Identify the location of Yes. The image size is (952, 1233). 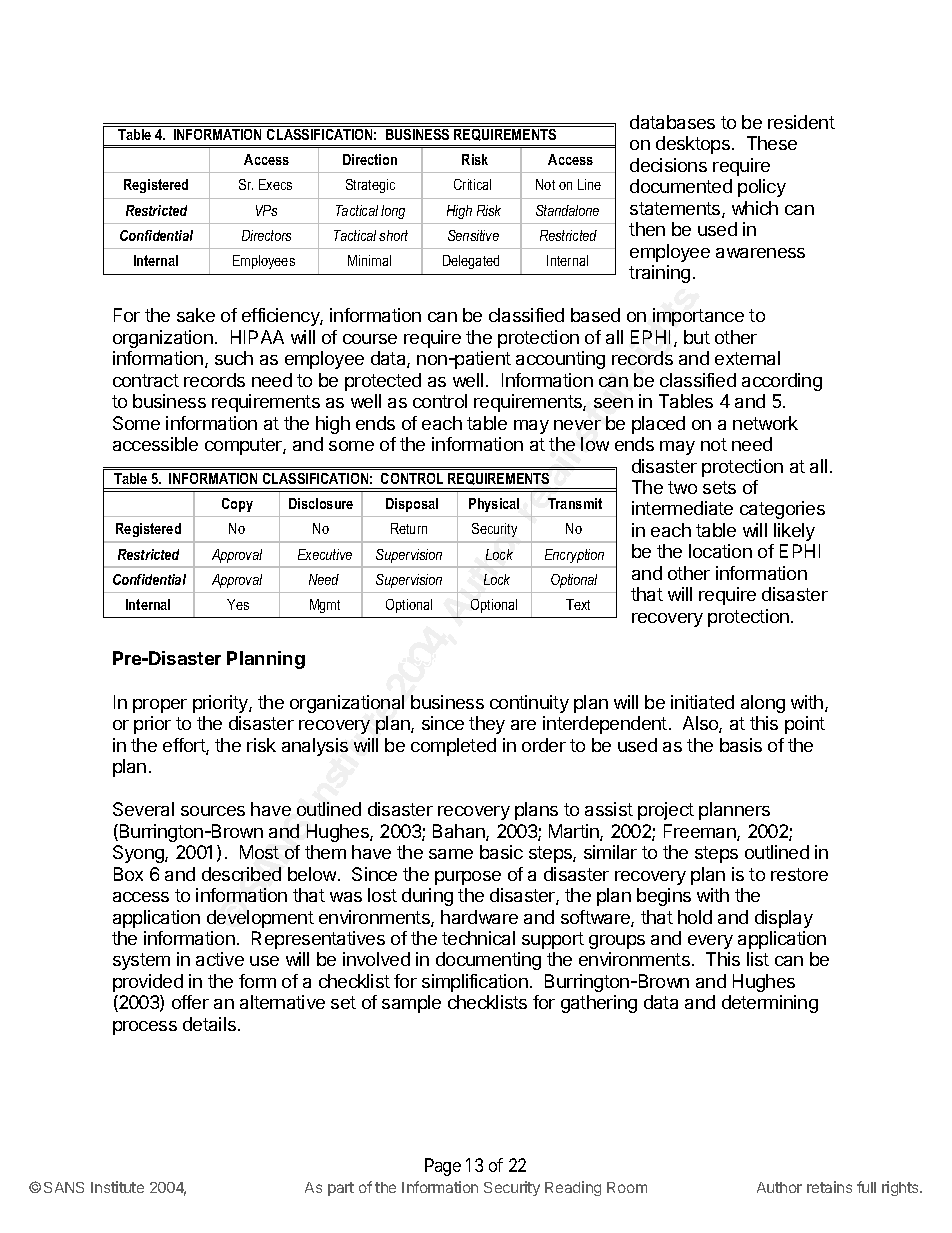
(238, 604).
